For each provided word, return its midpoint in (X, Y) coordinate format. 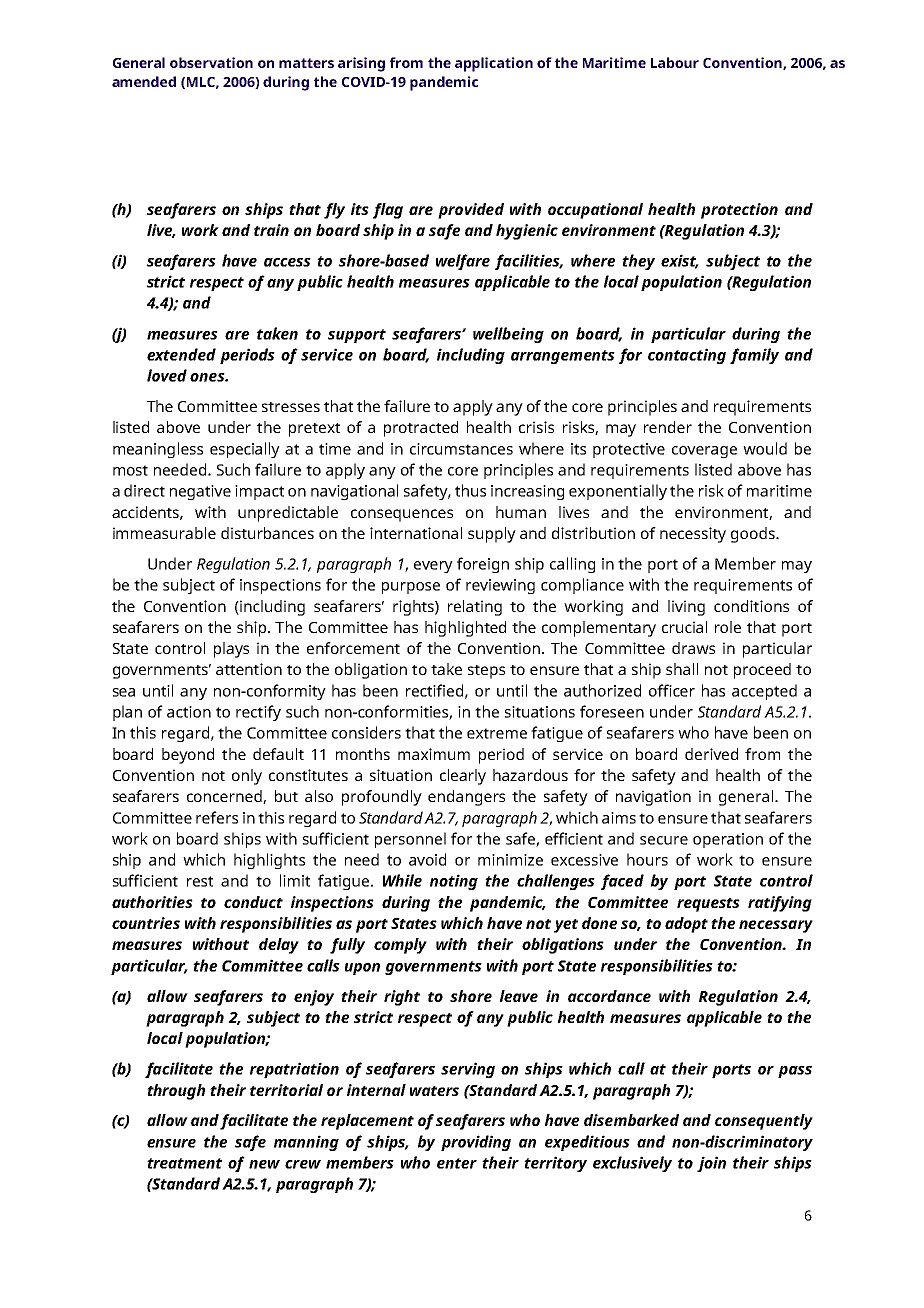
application (494, 64)
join (711, 1164)
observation (211, 62)
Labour (675, 62)
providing (476, 1143)
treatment (184, 1163)
